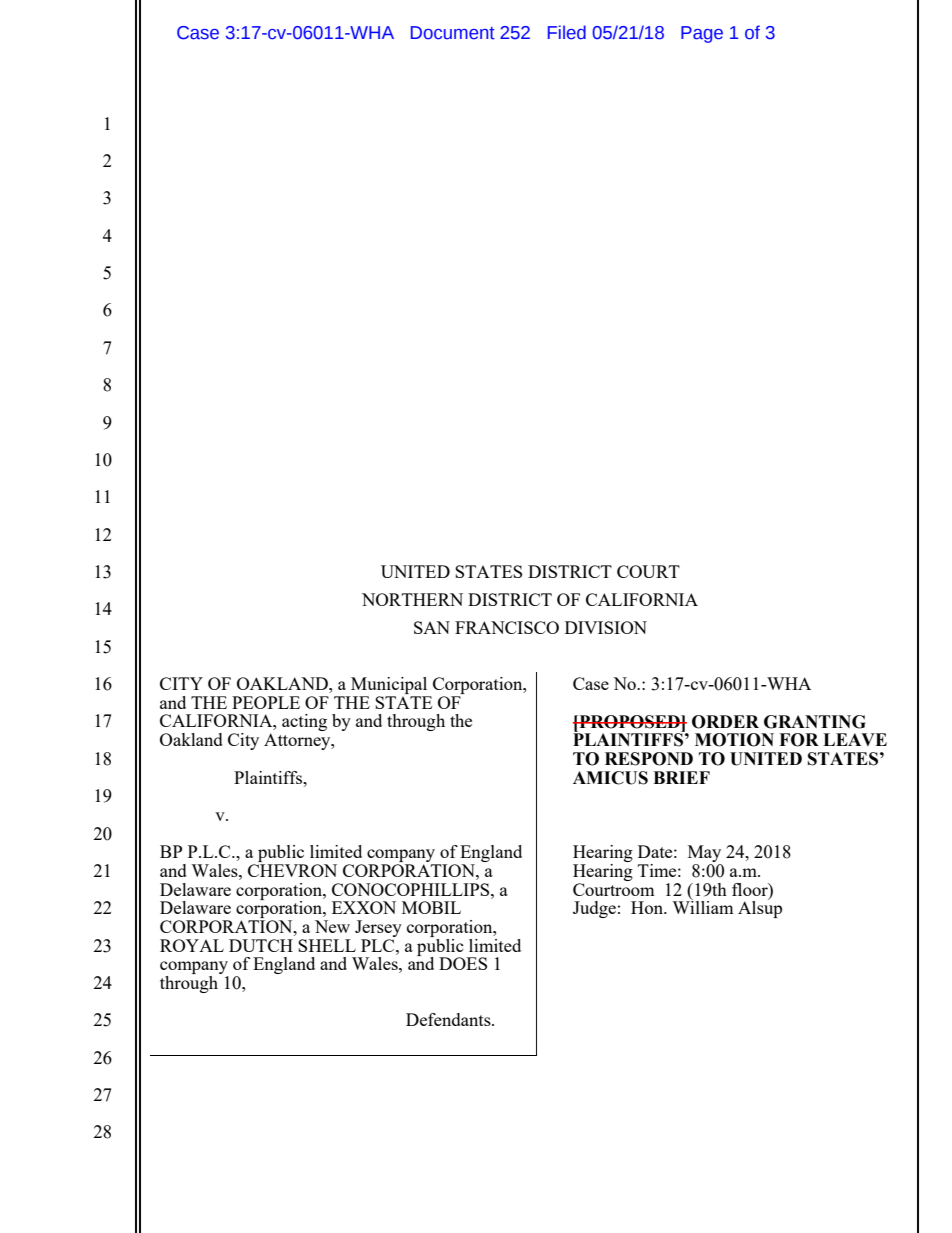  What do you see at coordinates (412, 599) in the document?
I see `NORTHERN` at bounding box center [412, 599].
